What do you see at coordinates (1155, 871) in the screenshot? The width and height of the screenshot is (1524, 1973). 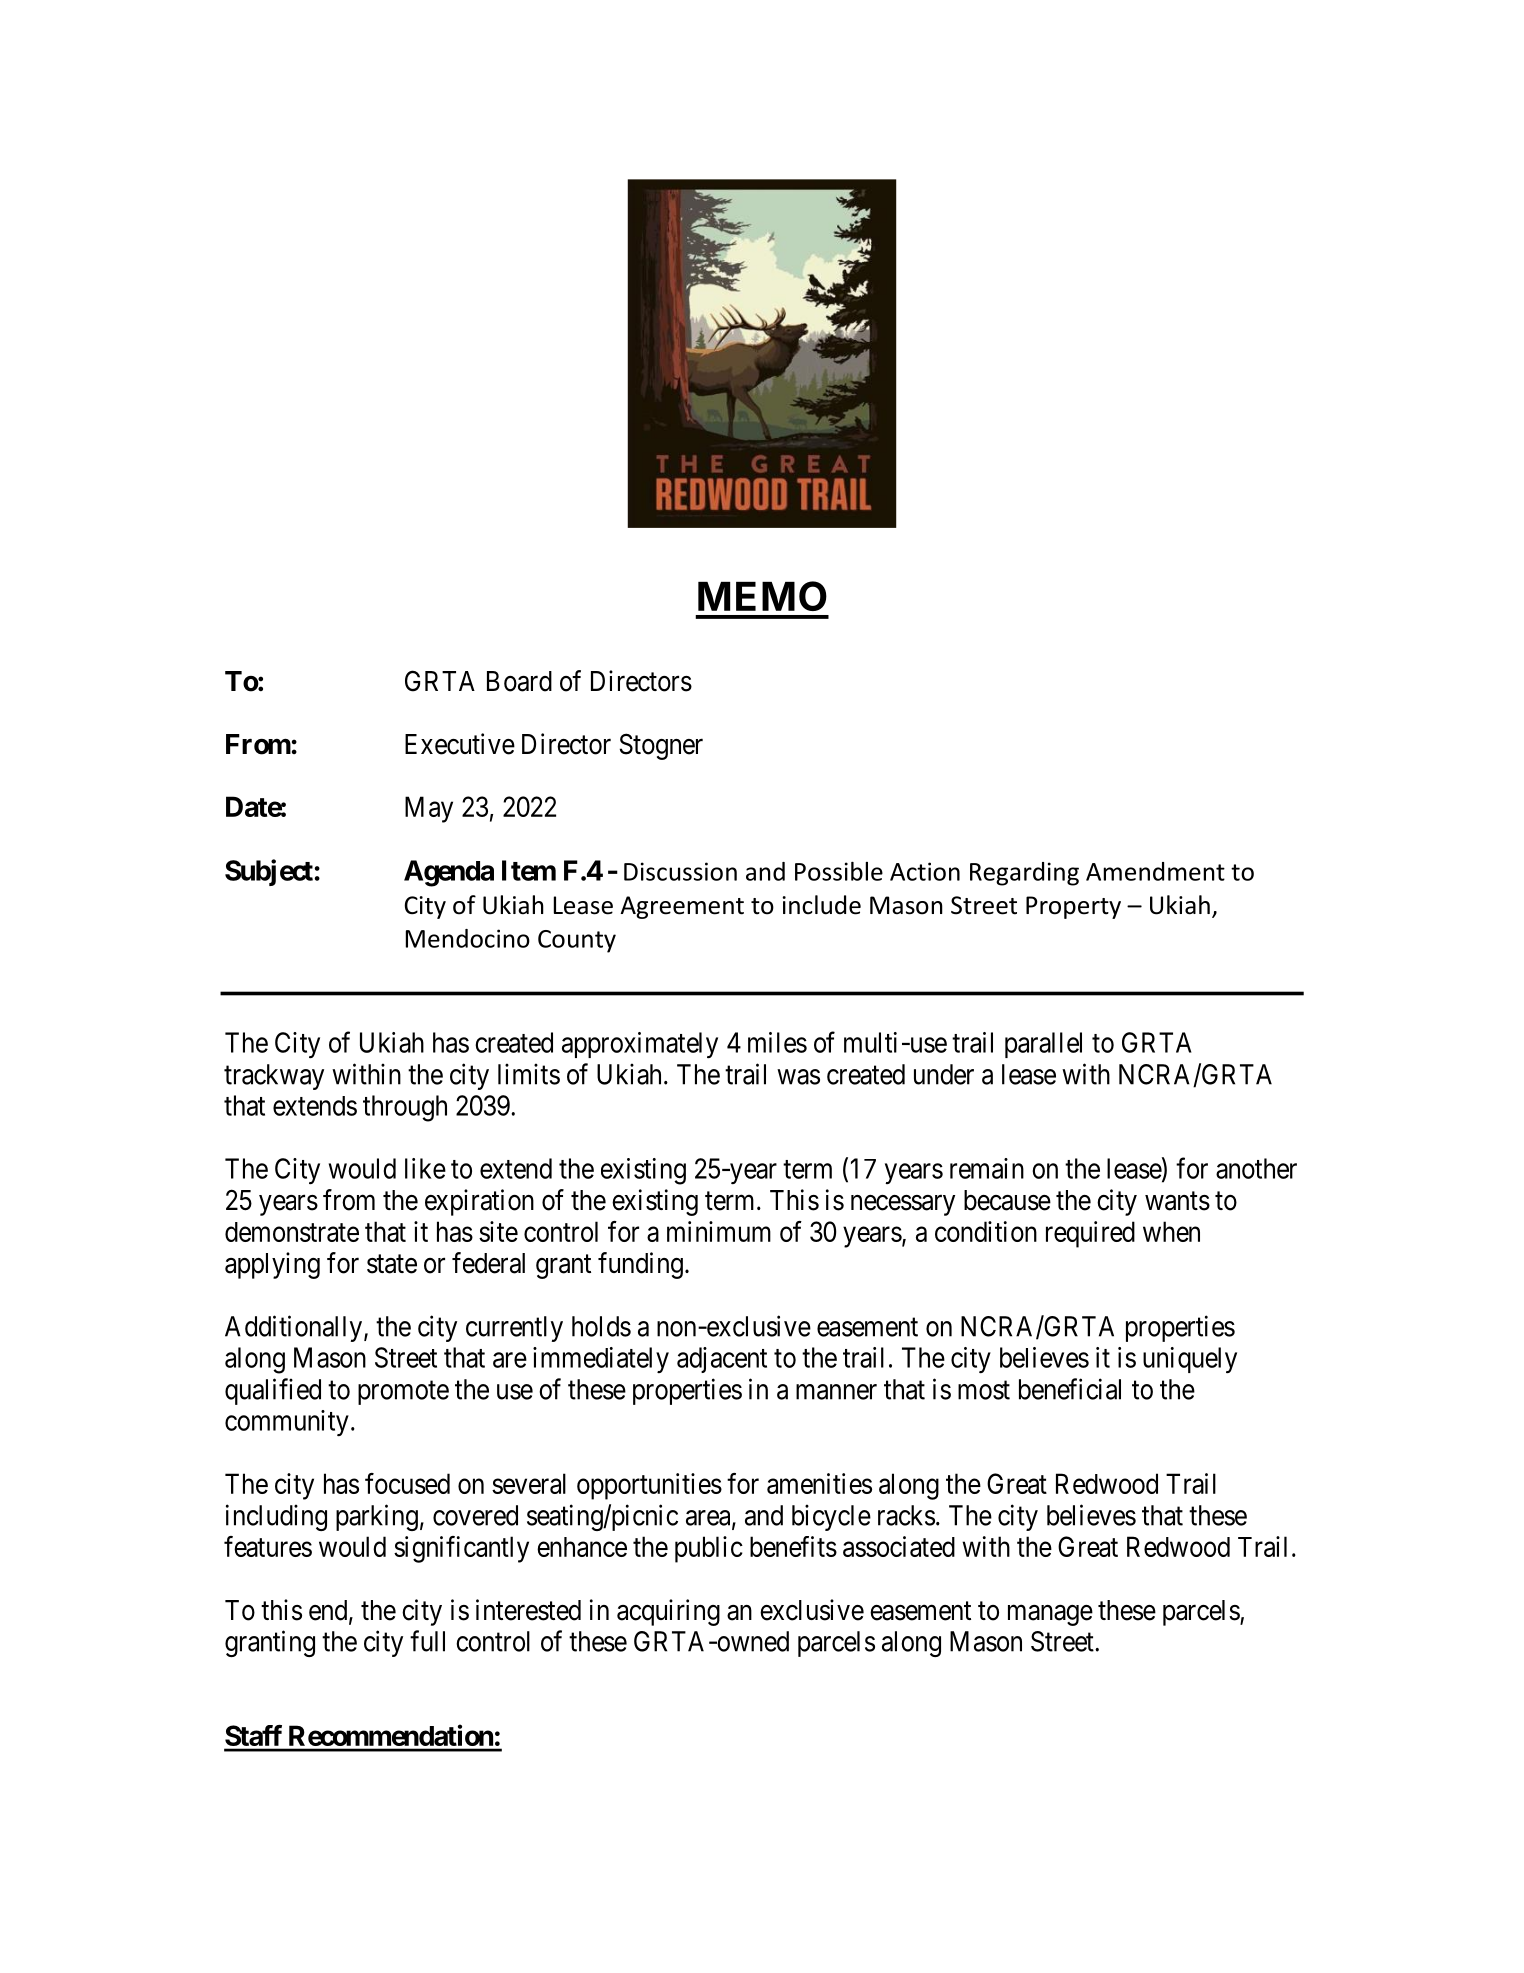 I see `Amendment` at bounding box center [1155, 871].
